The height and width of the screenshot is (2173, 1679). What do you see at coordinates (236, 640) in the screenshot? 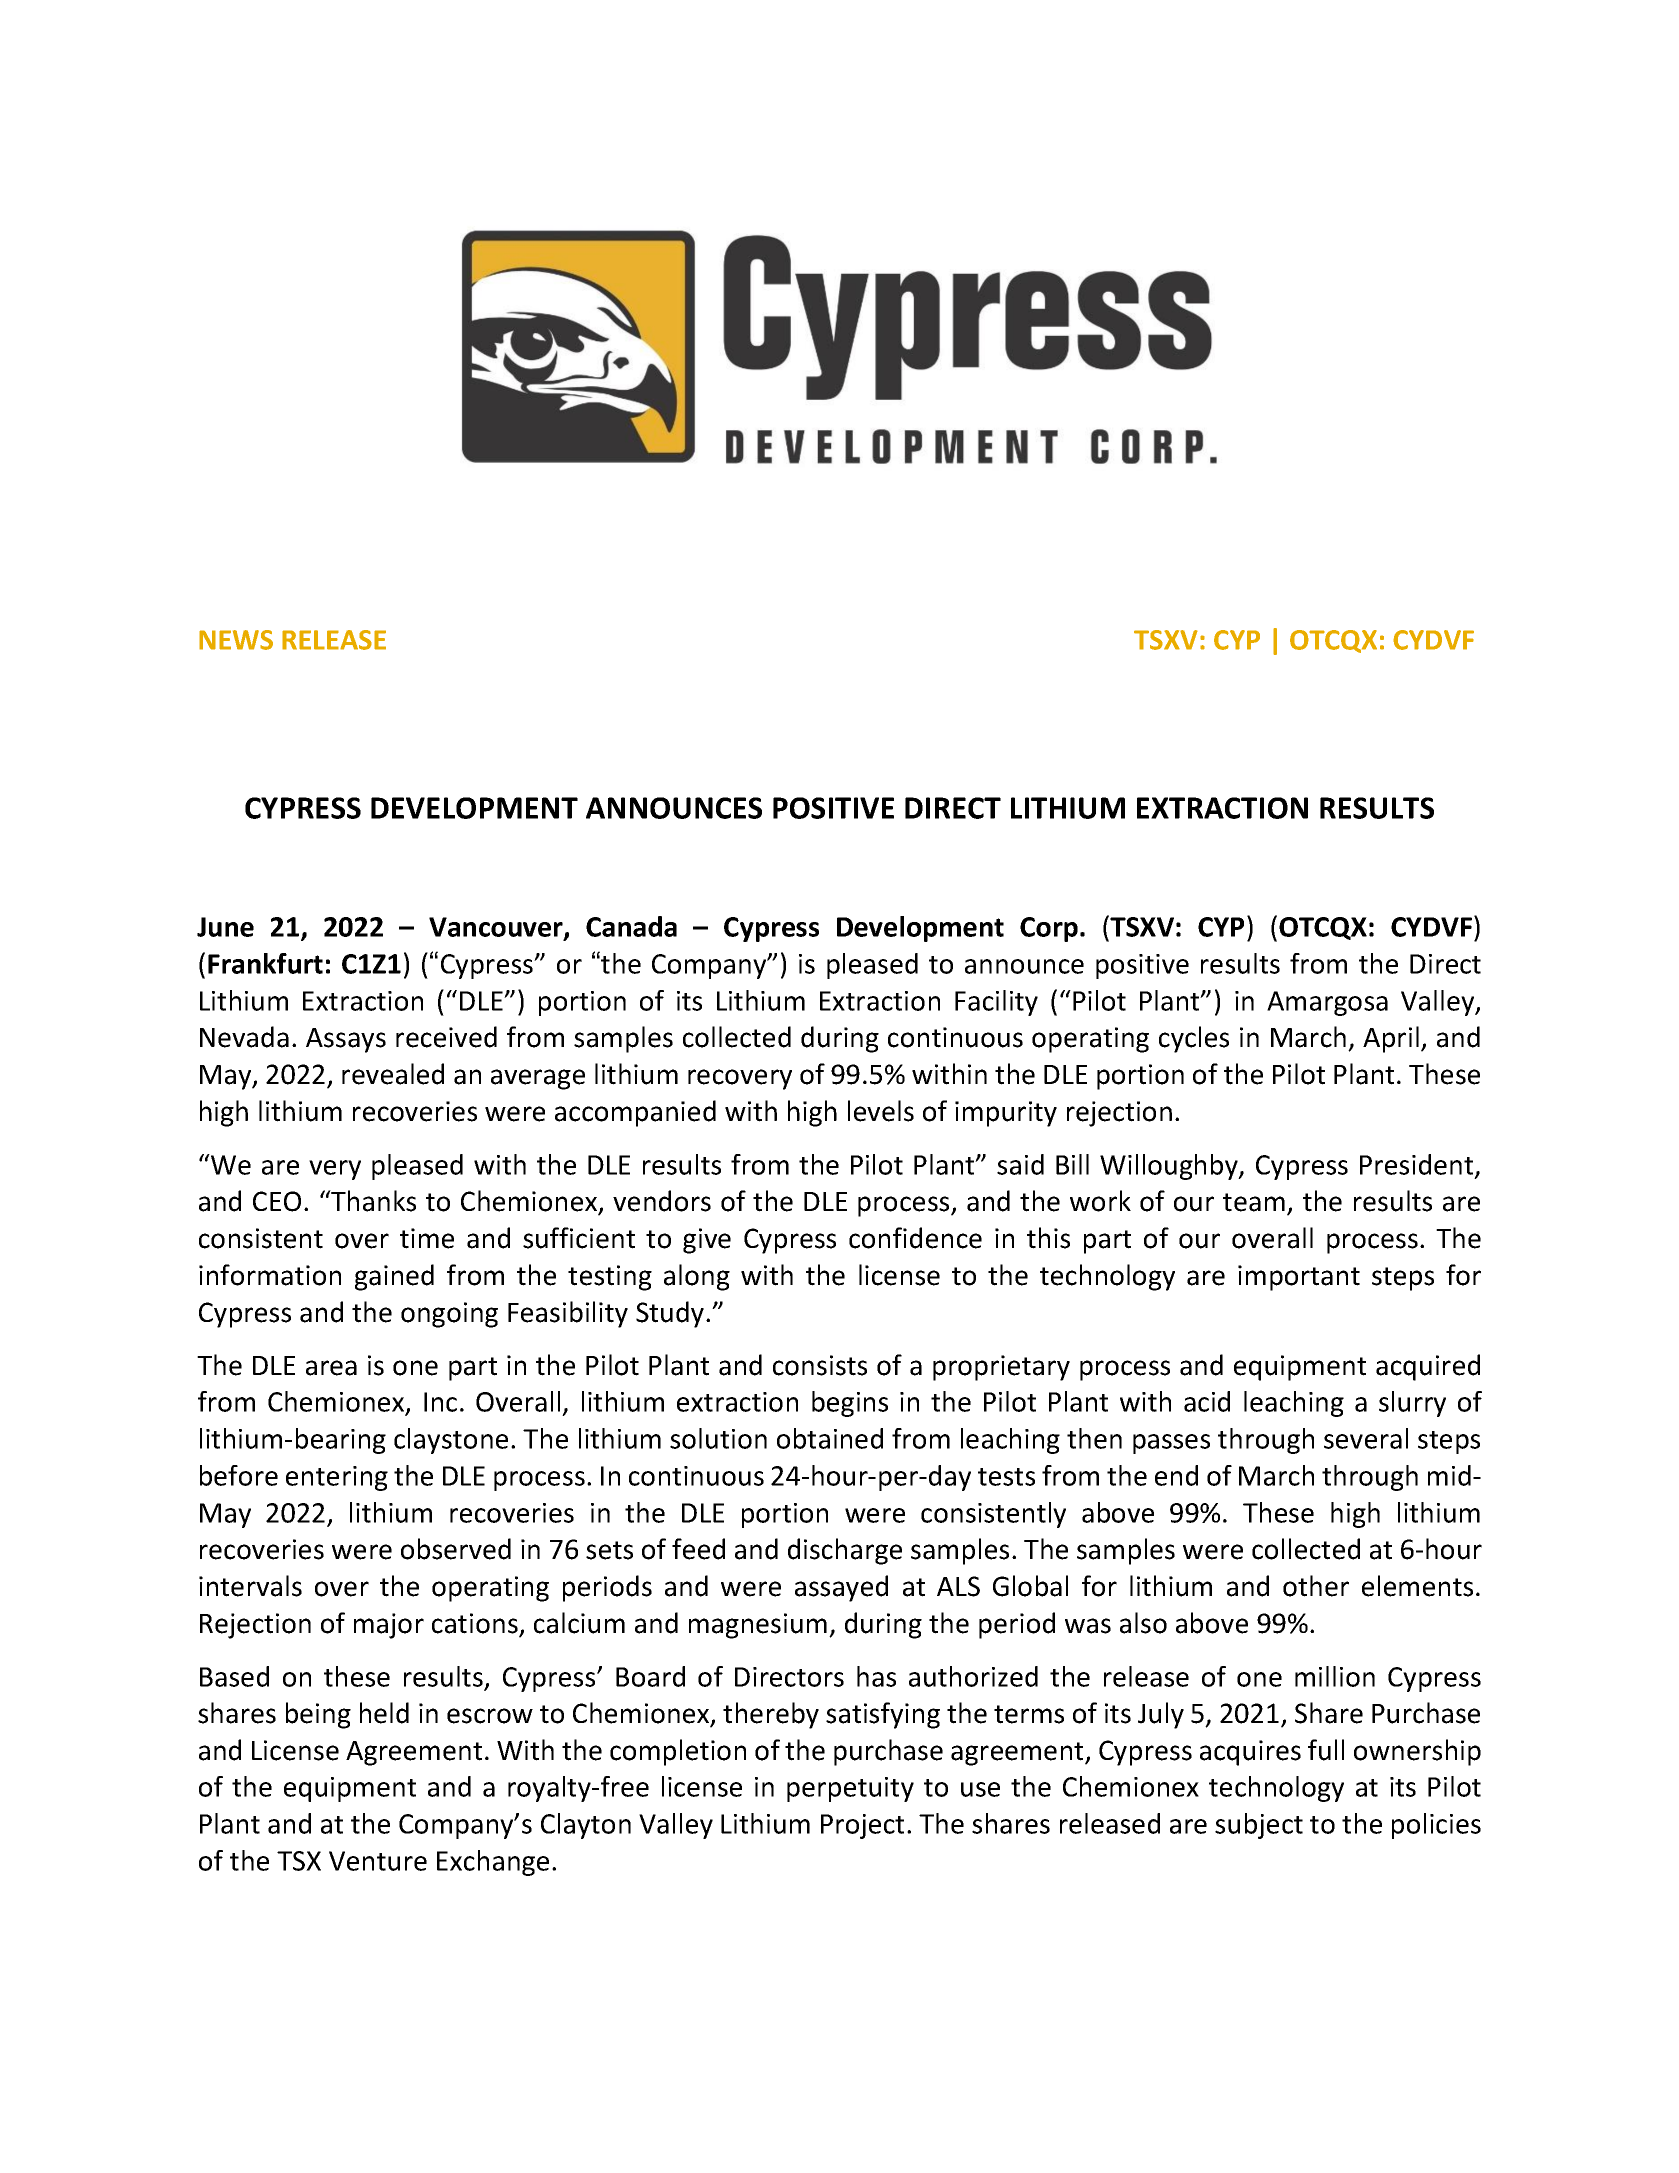
I see `NEWS` at bounding box center [236, 640].
